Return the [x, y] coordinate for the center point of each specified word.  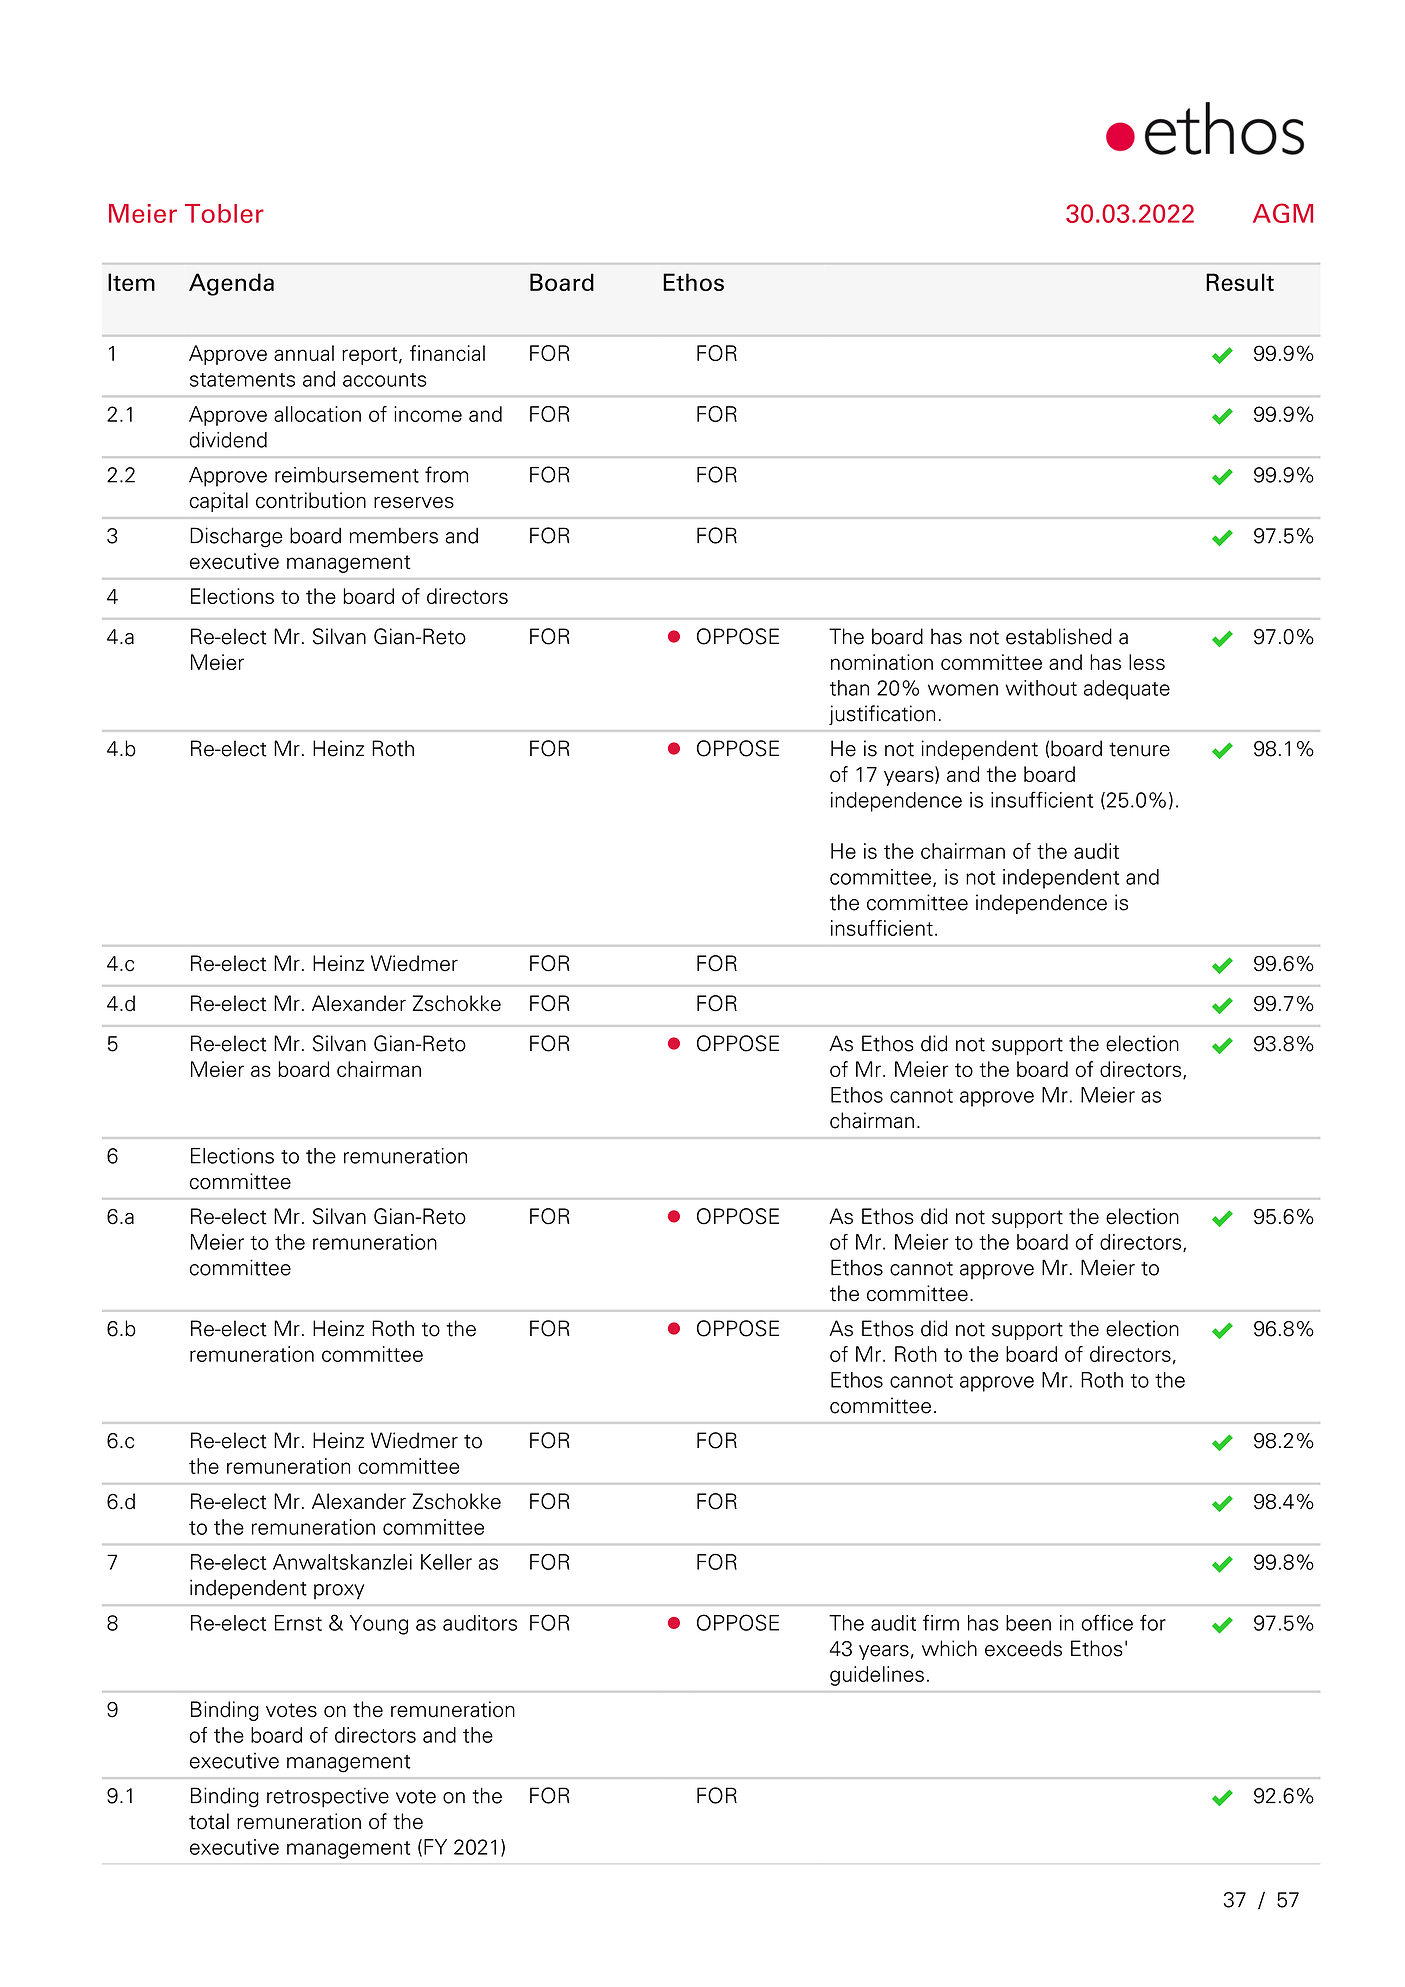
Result [1240, 282]
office [1107, 1622]
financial [447, 353]
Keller [446, 1562]
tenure [1139, 749]
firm [941, 1622]
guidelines [877, 1676]
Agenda [231, 284]
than [849, 688]
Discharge [236, 537]
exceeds [1023, 1648]
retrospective [328, 1797]
